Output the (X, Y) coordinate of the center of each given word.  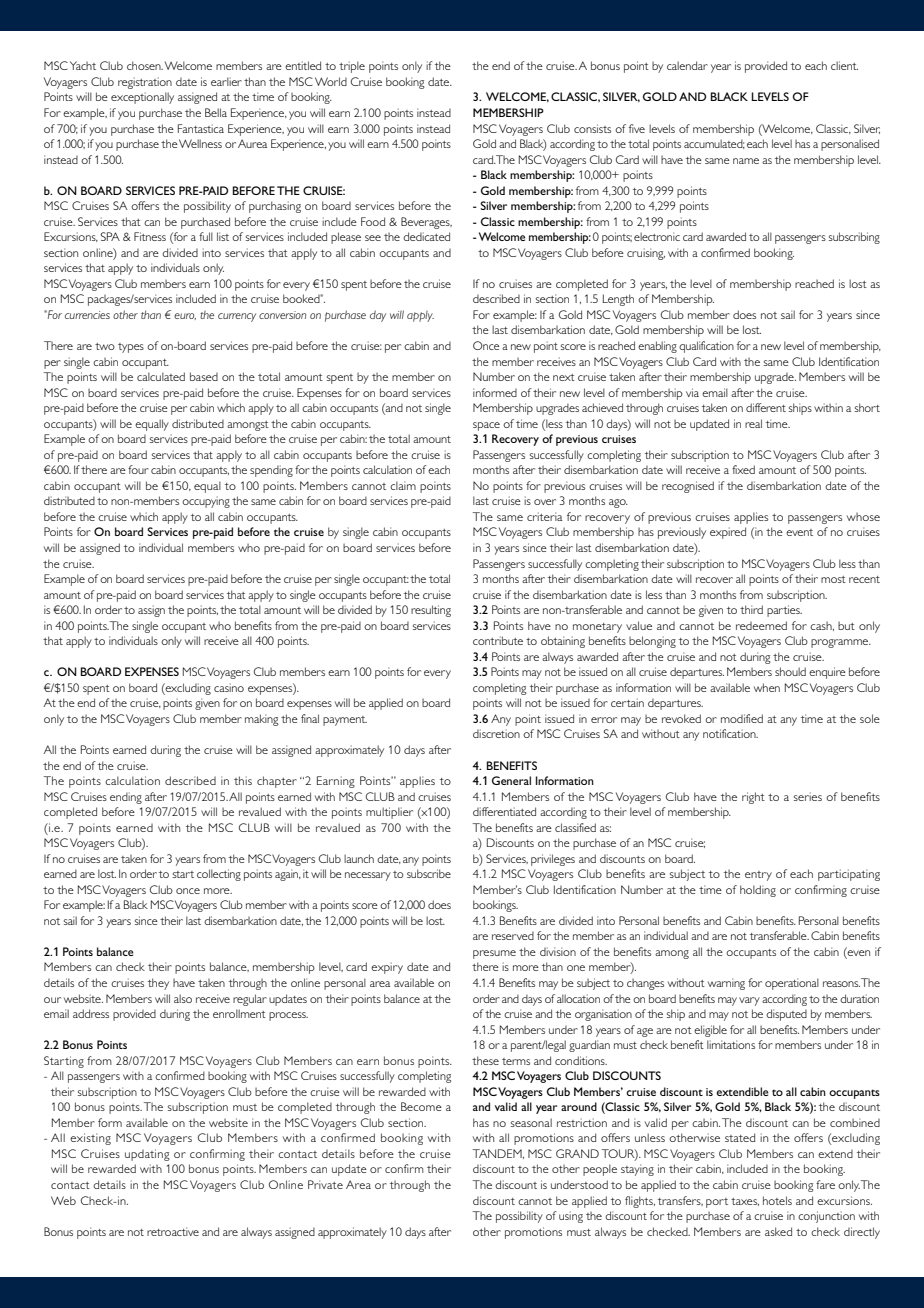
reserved (513, 936)
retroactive (173, 1231)
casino (229, 687)
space (486, 426)
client (844, 65)
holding (758, 891)
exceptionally (142, 98)
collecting (219, 875)
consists (592, 128)
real (753, 423)
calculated (161, 376)
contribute (498, 640)
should (790, 671)
